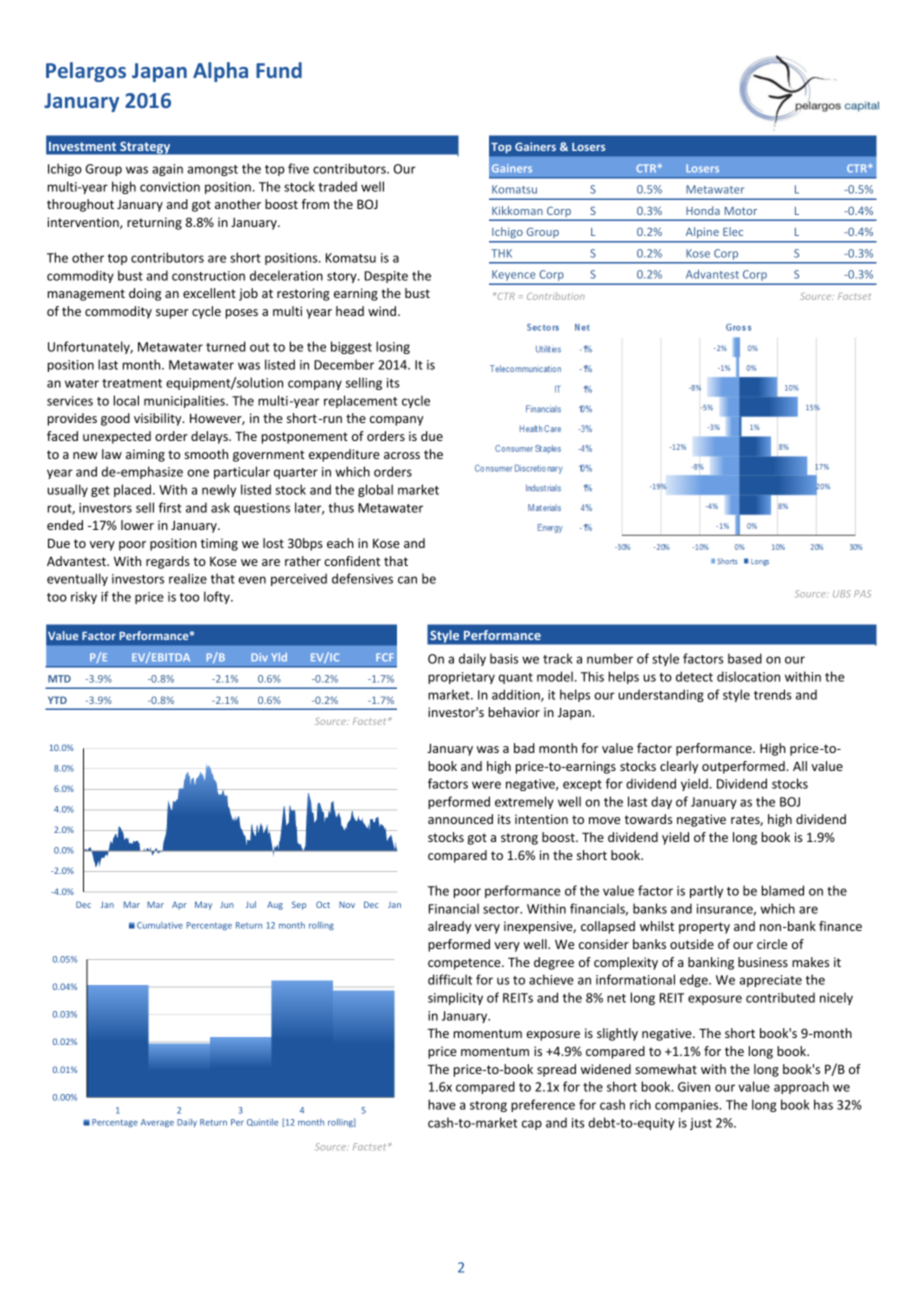  Describe the element at coordinates (337, 186) in the screenshot. I see `traded` at that location.
